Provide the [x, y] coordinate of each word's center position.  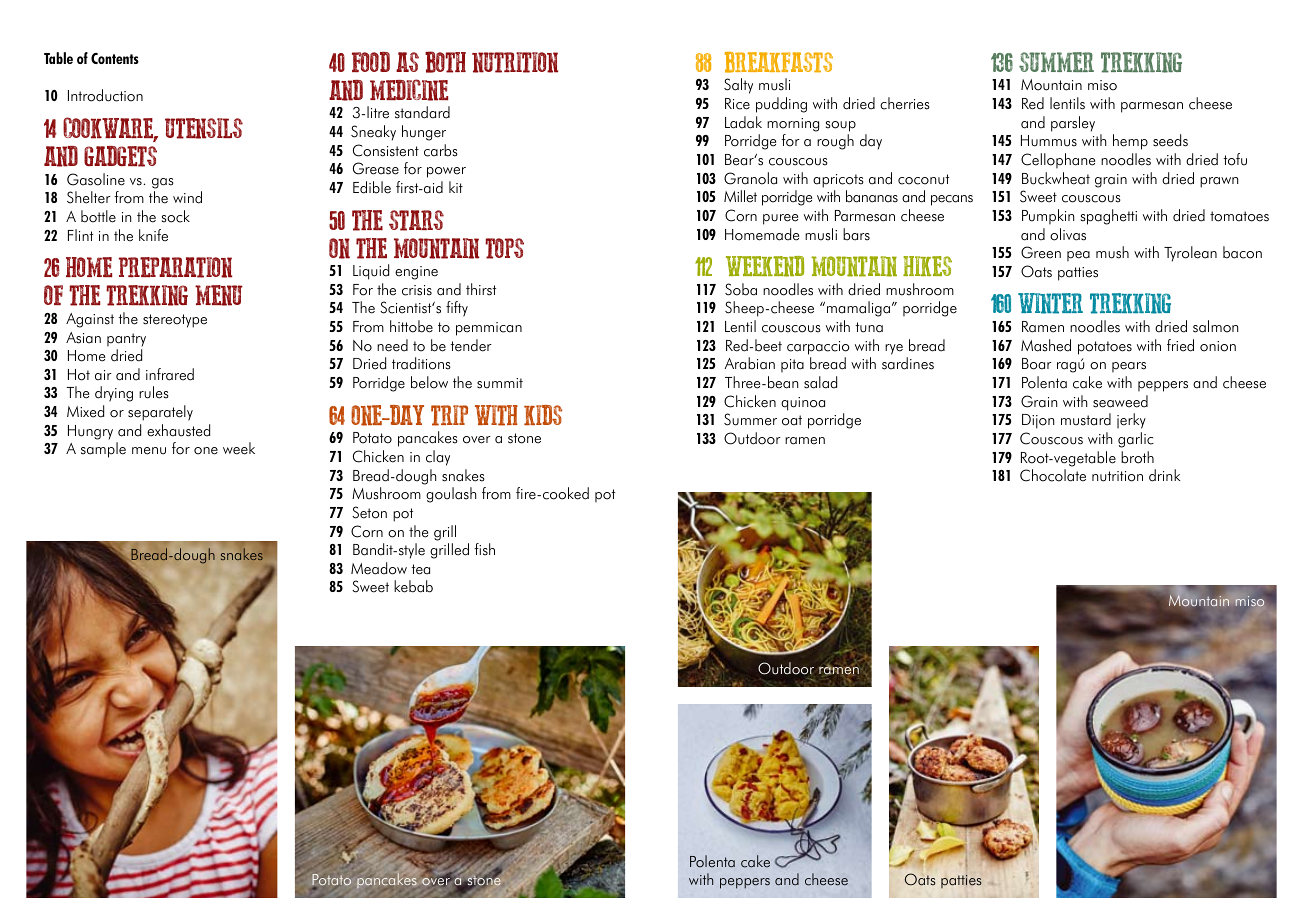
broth [1137, 457]
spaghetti [1109, 217]
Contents [115, 58]
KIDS [543, 415]
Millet [740, 196]
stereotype [175, 321]
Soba [741, 289]
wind [187, 197]
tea [420, 569]
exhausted [178, 430]
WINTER [1050, 303]
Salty [738, 86]
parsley [1073, 124]
